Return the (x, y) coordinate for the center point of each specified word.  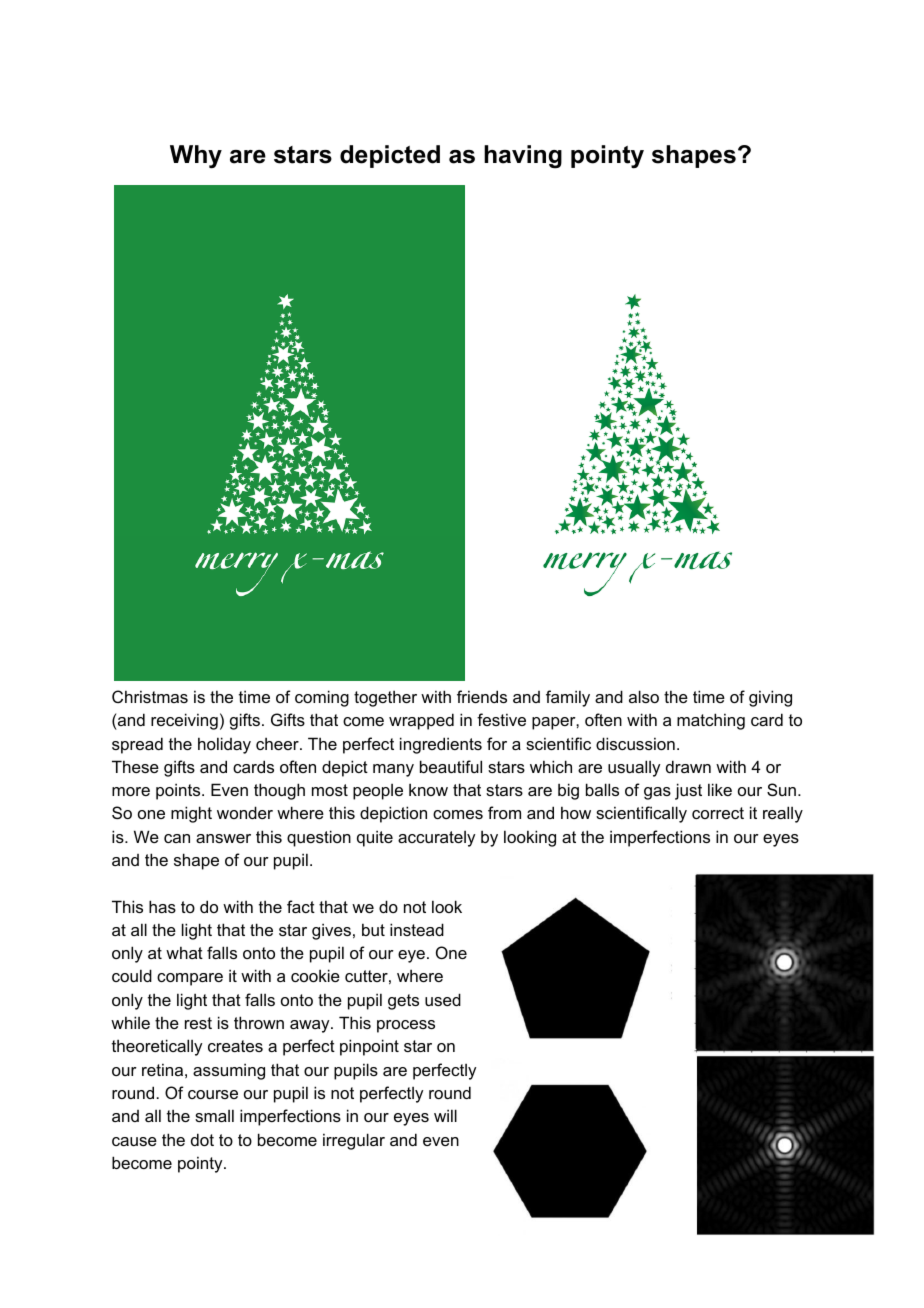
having (523, 157)
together (385, 698)
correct (718, 813)
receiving (184, 721)
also (644, 696)
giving (770, 698)
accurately (436, 839)
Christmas (150, 696)
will (445, 1115)
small (214, 1115)
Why (196, 157)
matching (711, 721)
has (162, 906)
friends (482, 696)
